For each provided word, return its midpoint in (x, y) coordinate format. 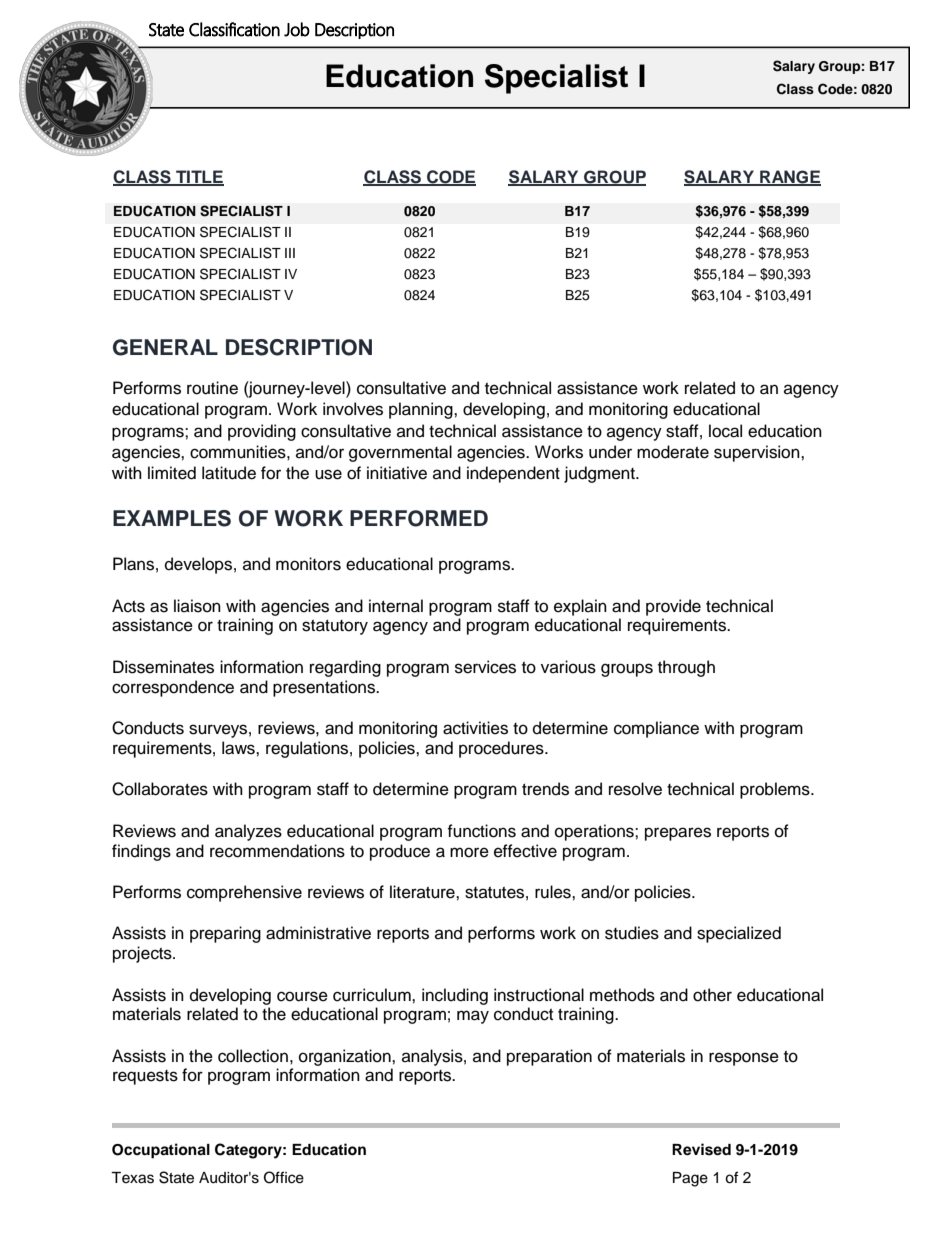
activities (475, 728)
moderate (673, 452)
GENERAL (165, 347)
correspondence (173, 688)
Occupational (161, 1151)
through (686, 668)
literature (423, 892)
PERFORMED (419, 518)
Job (297, 29)
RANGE (789, 177)
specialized (739, 934)
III (290, 253)
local (725, 431)
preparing (225, 934)
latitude (229, 473)
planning (422, 410)
